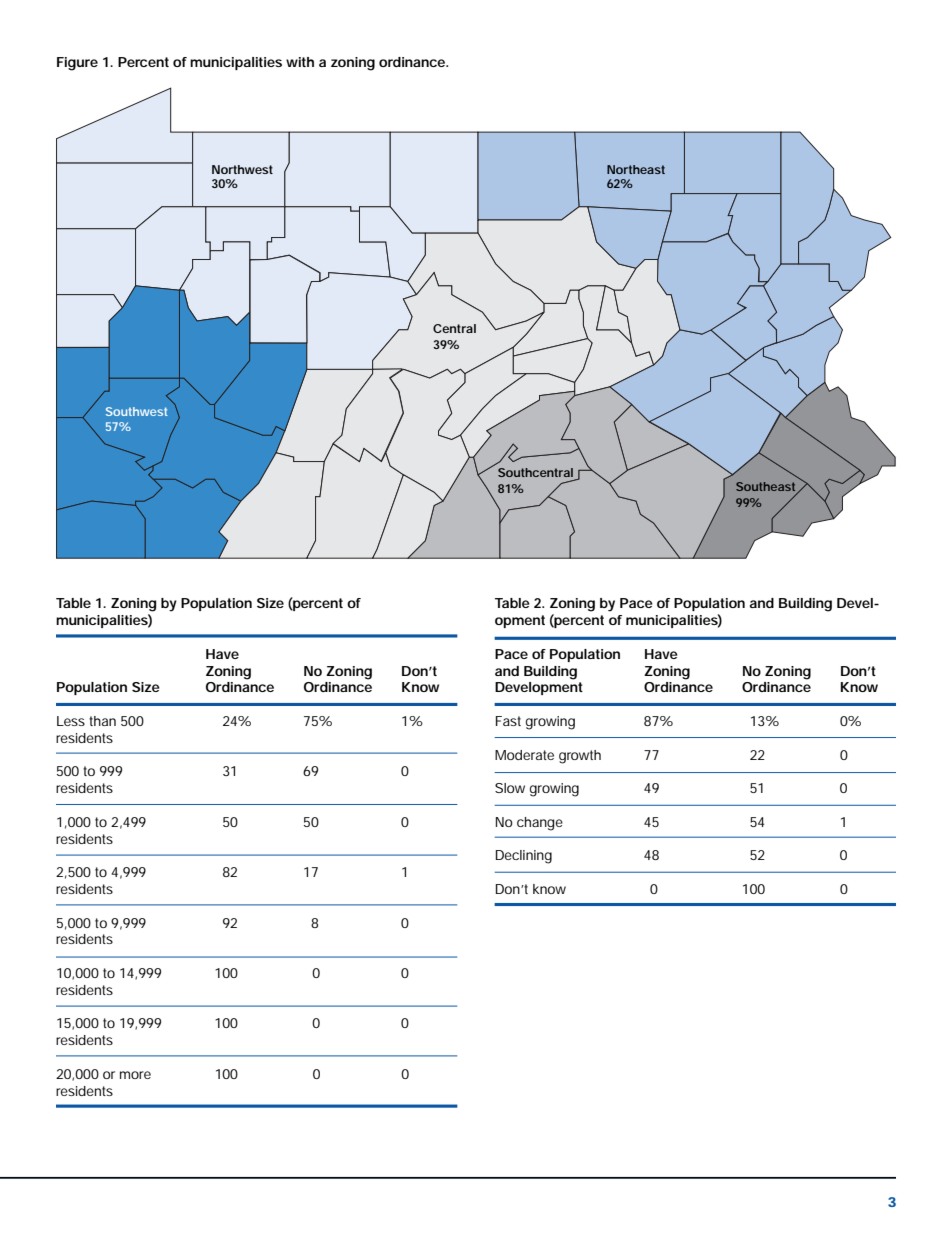 Image resolution: width=952 pixels, height=1233 pixels. I want to click on Northeast, so click(636, 169).
